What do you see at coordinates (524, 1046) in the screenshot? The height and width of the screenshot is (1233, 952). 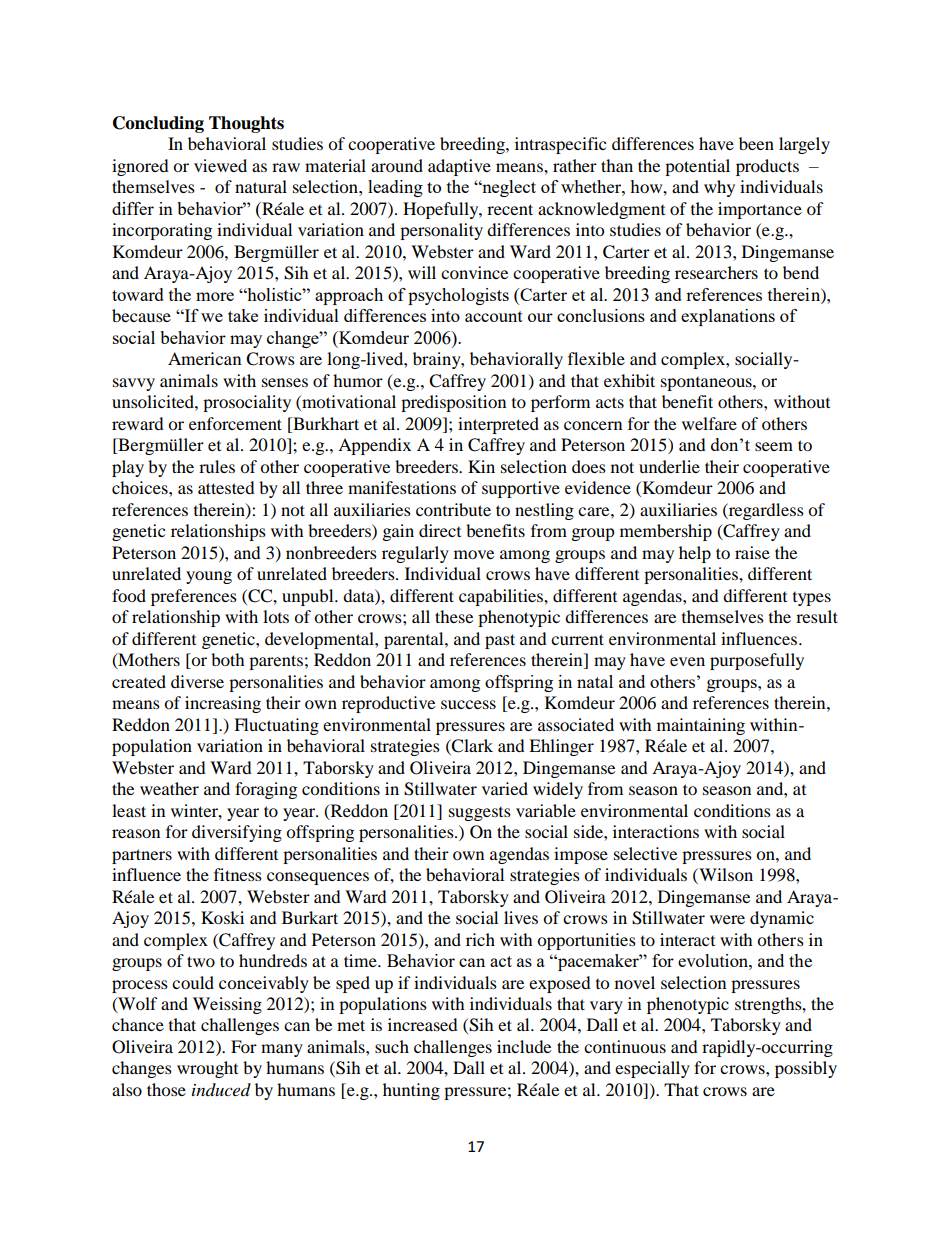 I see `include` at bounding box center [524, 1046].
